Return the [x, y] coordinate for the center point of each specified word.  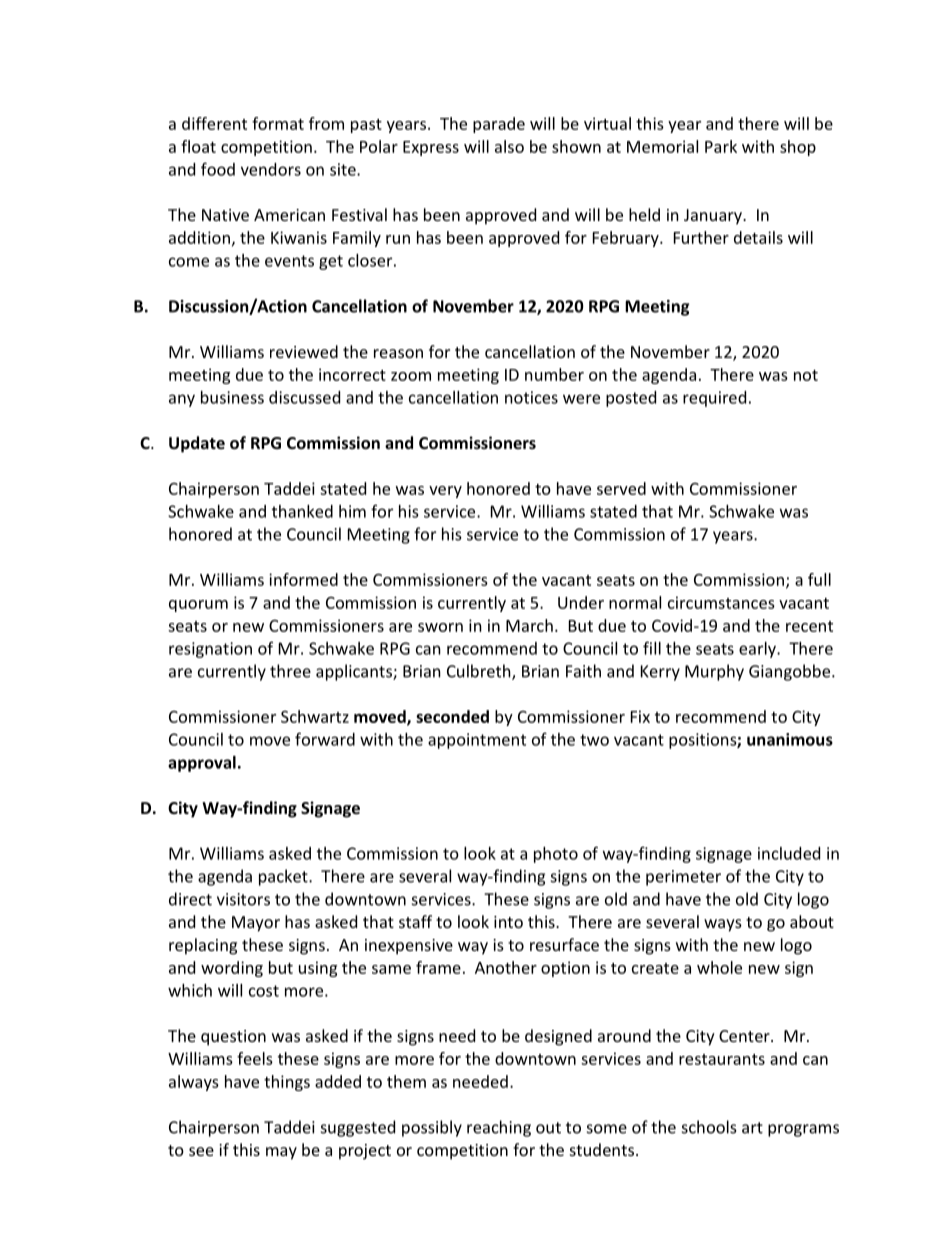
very [445, 492]
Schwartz [315, 716]
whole [719, 967]
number [554, 374]
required [714, 399]
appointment [477, 741]
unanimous [790, 739]
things [287, 1083]
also [509, 146]
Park [721, 146]
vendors [271, 169]
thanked [302, 511]
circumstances [721, 602]
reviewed [304, 351]
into [508, 922]
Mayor [256, 924]
